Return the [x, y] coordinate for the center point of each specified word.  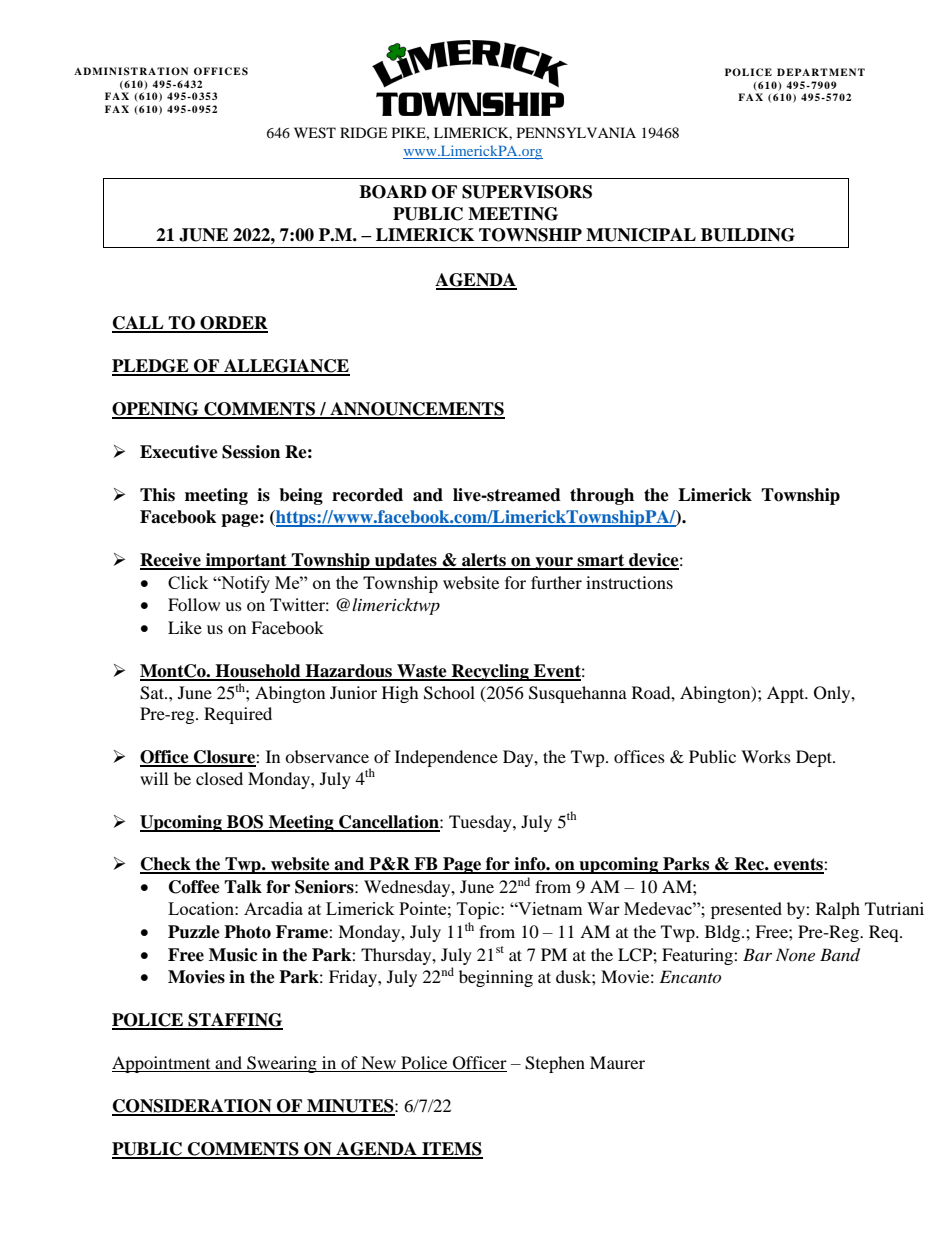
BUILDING [748, 235]
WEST [315, 133]
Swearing [282, 1064]
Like [185, 627]
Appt [787, 694]
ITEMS [451, 1150]
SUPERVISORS [527, 192]
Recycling [490, 672]
